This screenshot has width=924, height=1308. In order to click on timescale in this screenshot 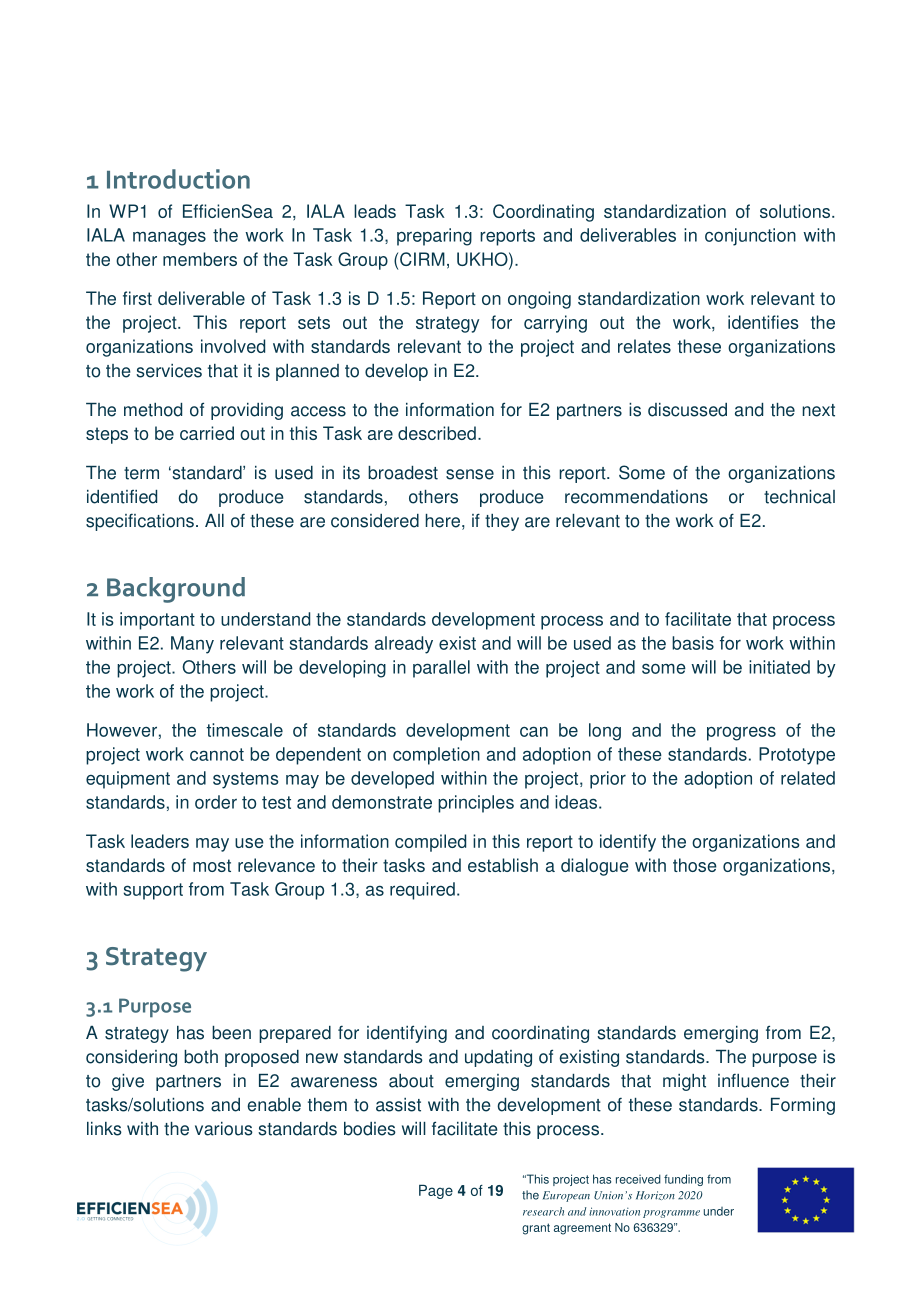, I will do `click(244, 730)`.
